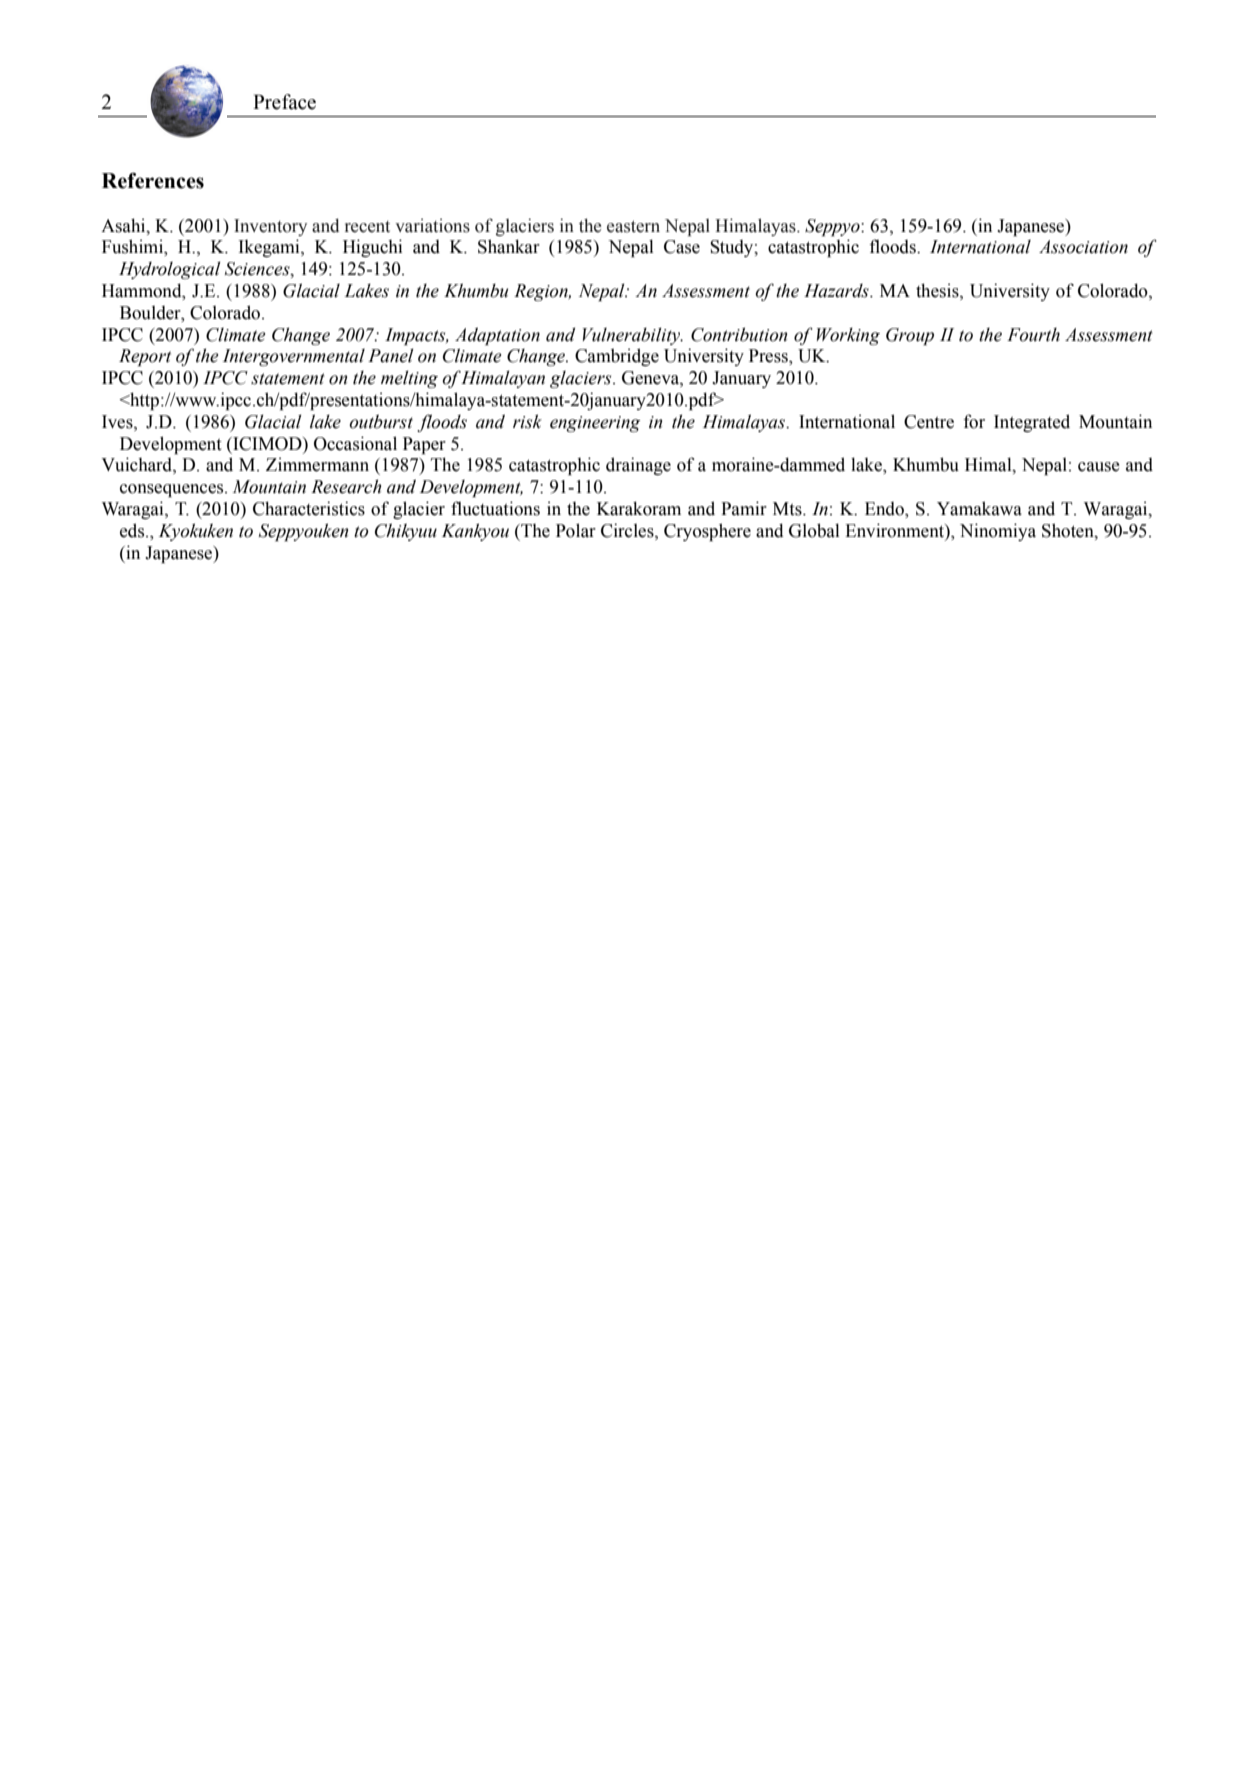  Describe the element at coordinates (1083, 247) in the page. I see `Association` at that location.
